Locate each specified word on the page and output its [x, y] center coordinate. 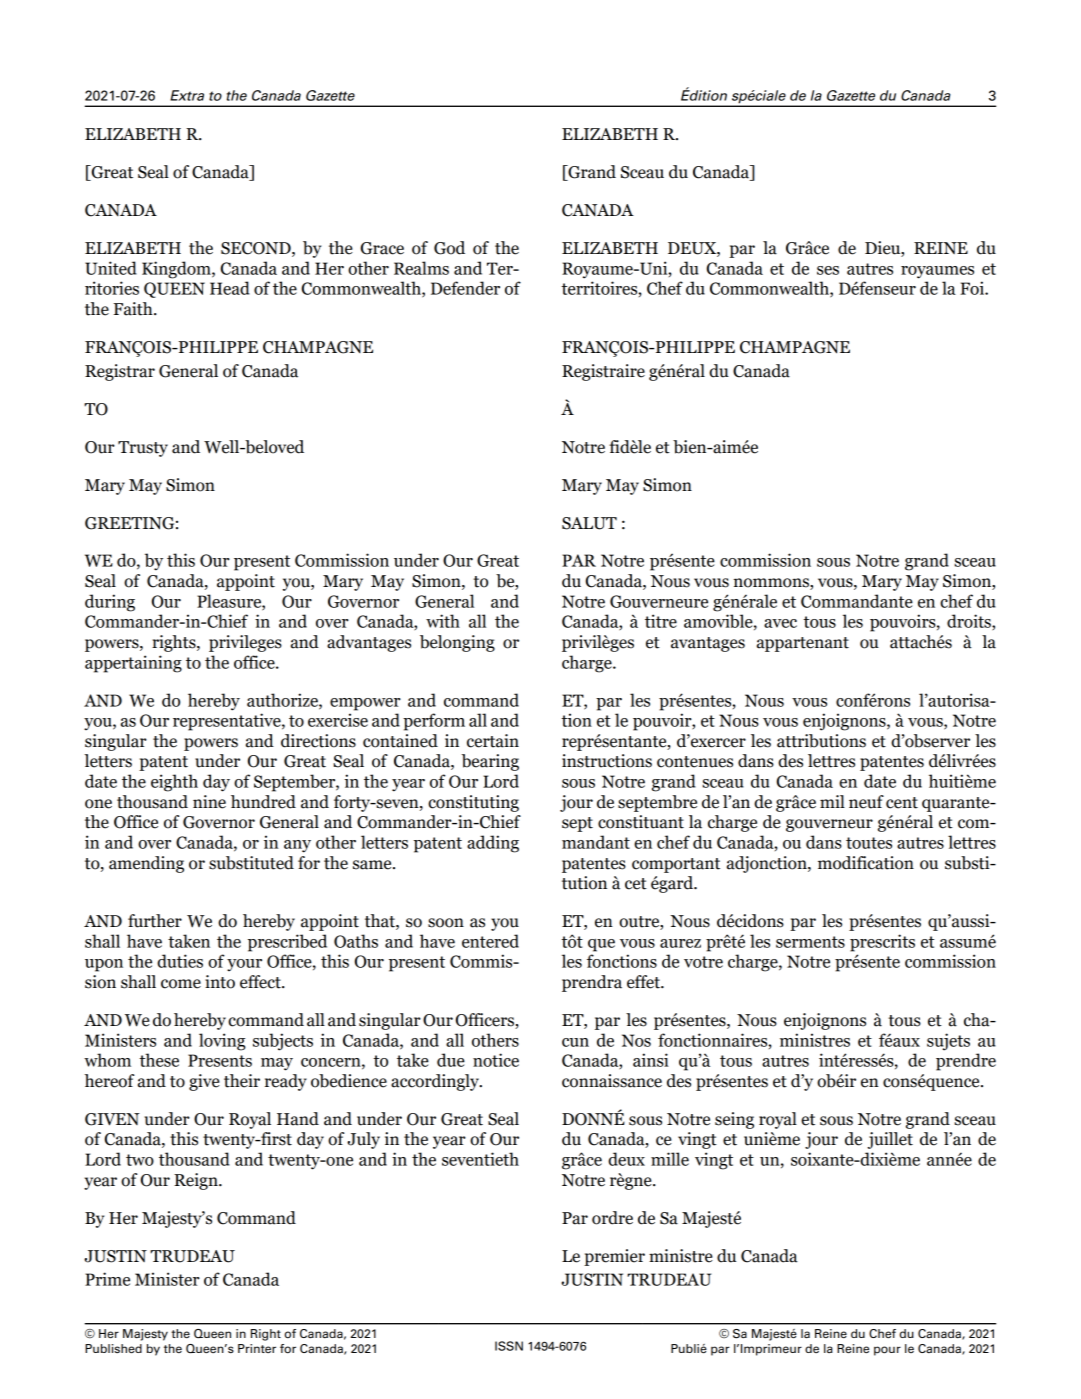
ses [828, 270]
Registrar [120, 372]
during [110, 603]
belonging [457, 643]
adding [493, 844]
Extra [187, 95]
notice [496, 1060]
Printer [257, 1348]
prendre [966, 1062]
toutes [869, 843]
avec [780, 623]
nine [209, 802]
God [449, 248]
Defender [465, 288]
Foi [973, 288]
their [242, 1081]
